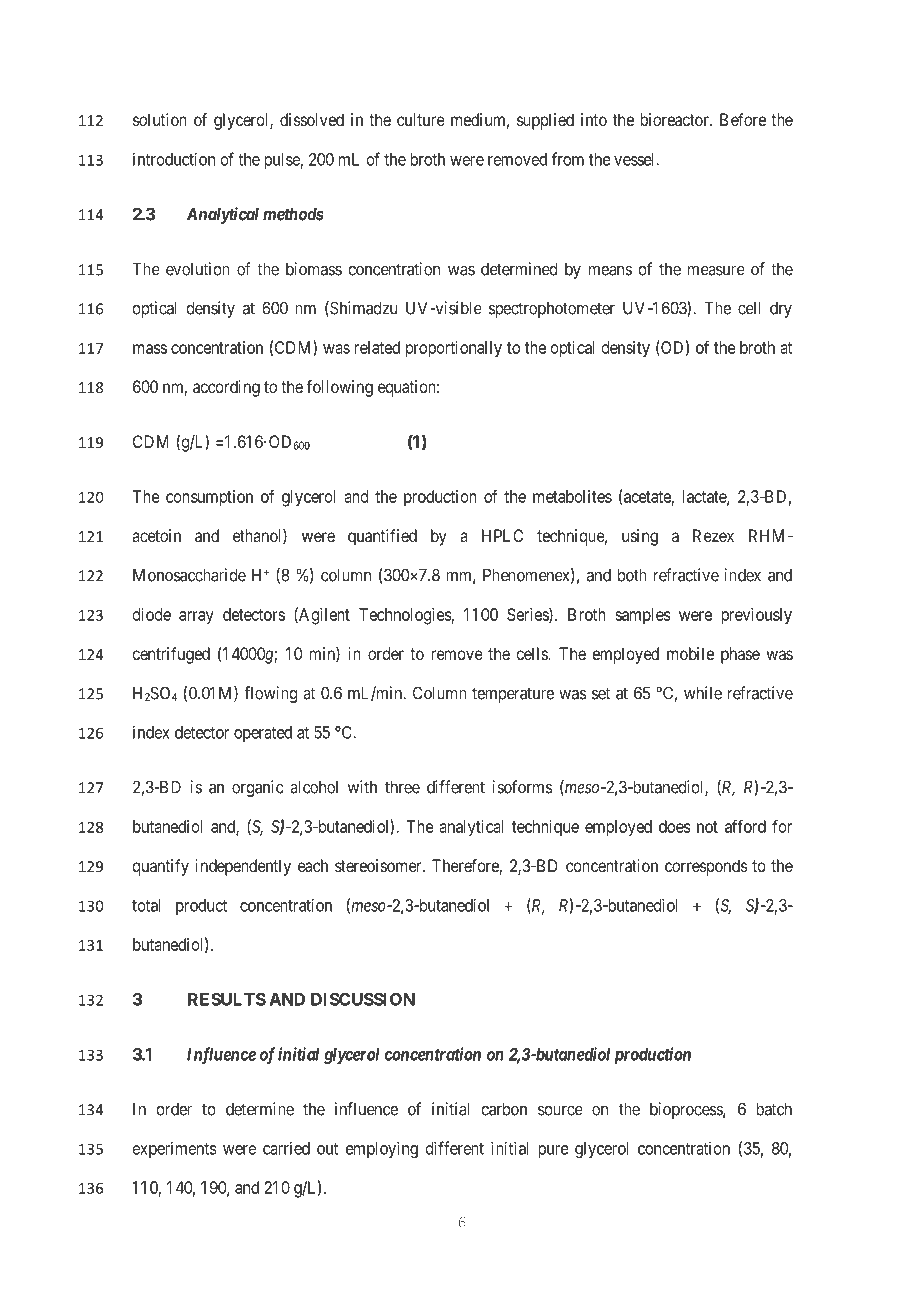 The width and height of the screenshot is (924, 1308). I want to click on HPLC, so click(502, 535).
